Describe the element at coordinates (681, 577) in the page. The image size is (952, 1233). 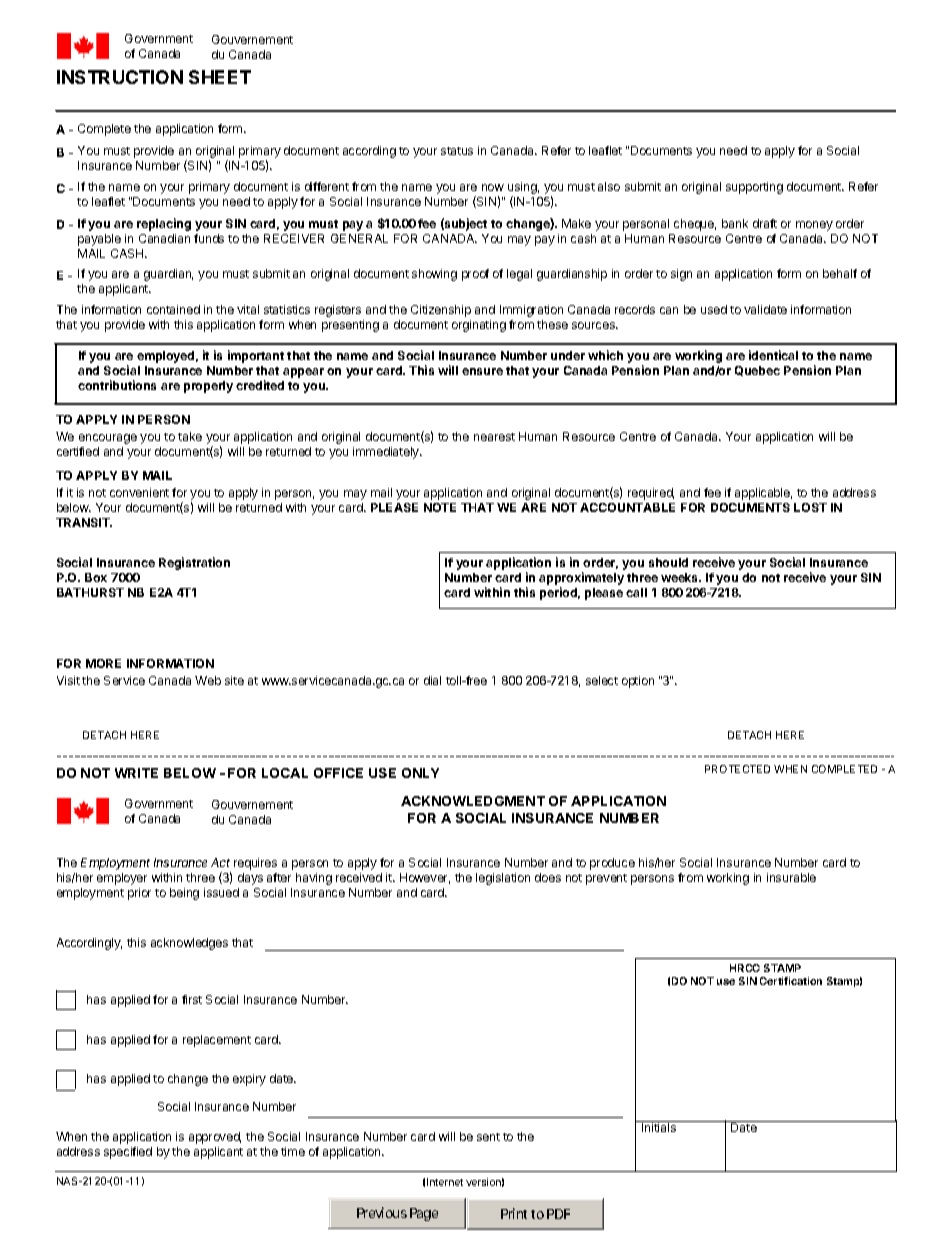
I see `weeks` at that location.
